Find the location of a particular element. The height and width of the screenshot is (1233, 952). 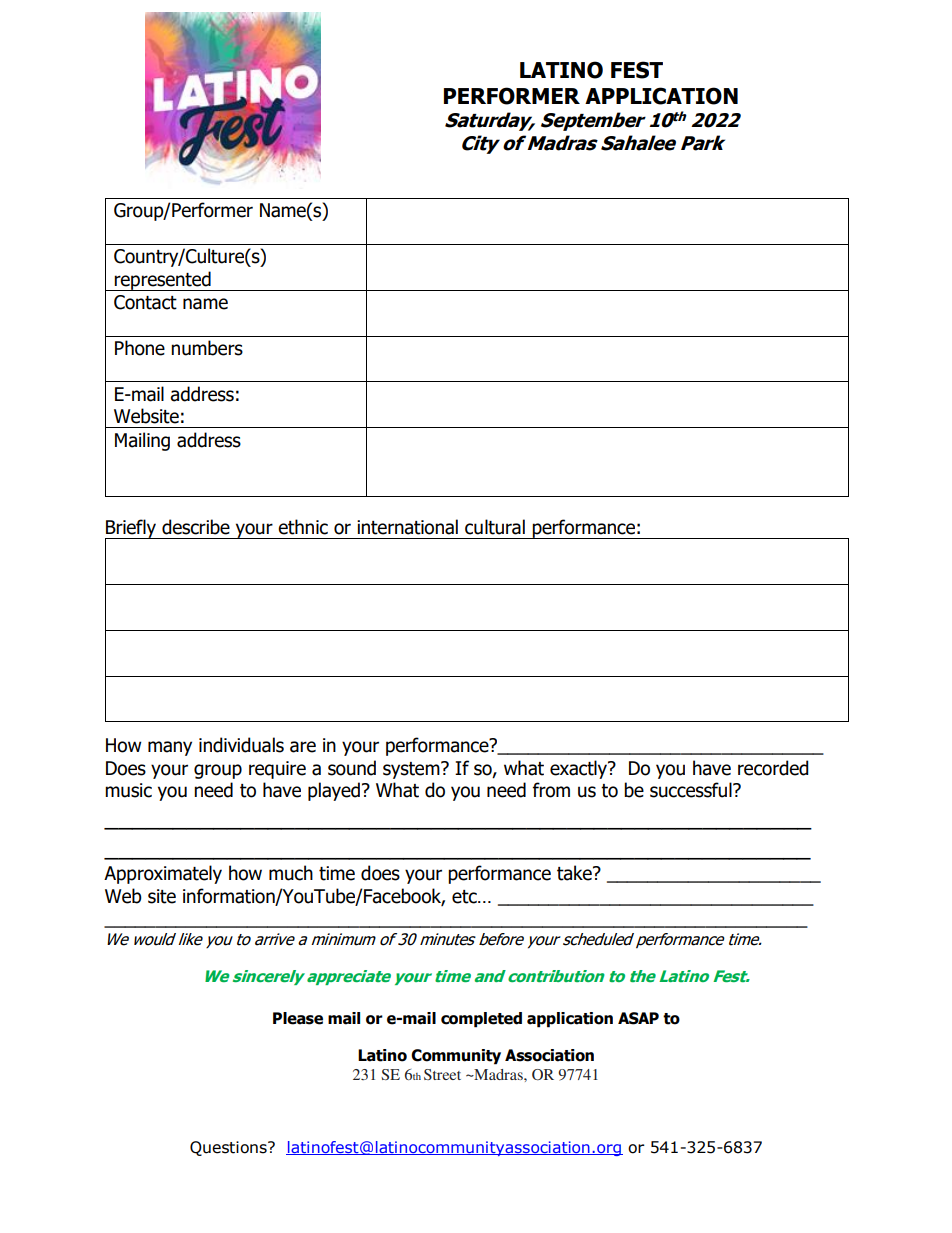

Approximately is located at coordinates (163, 874).
